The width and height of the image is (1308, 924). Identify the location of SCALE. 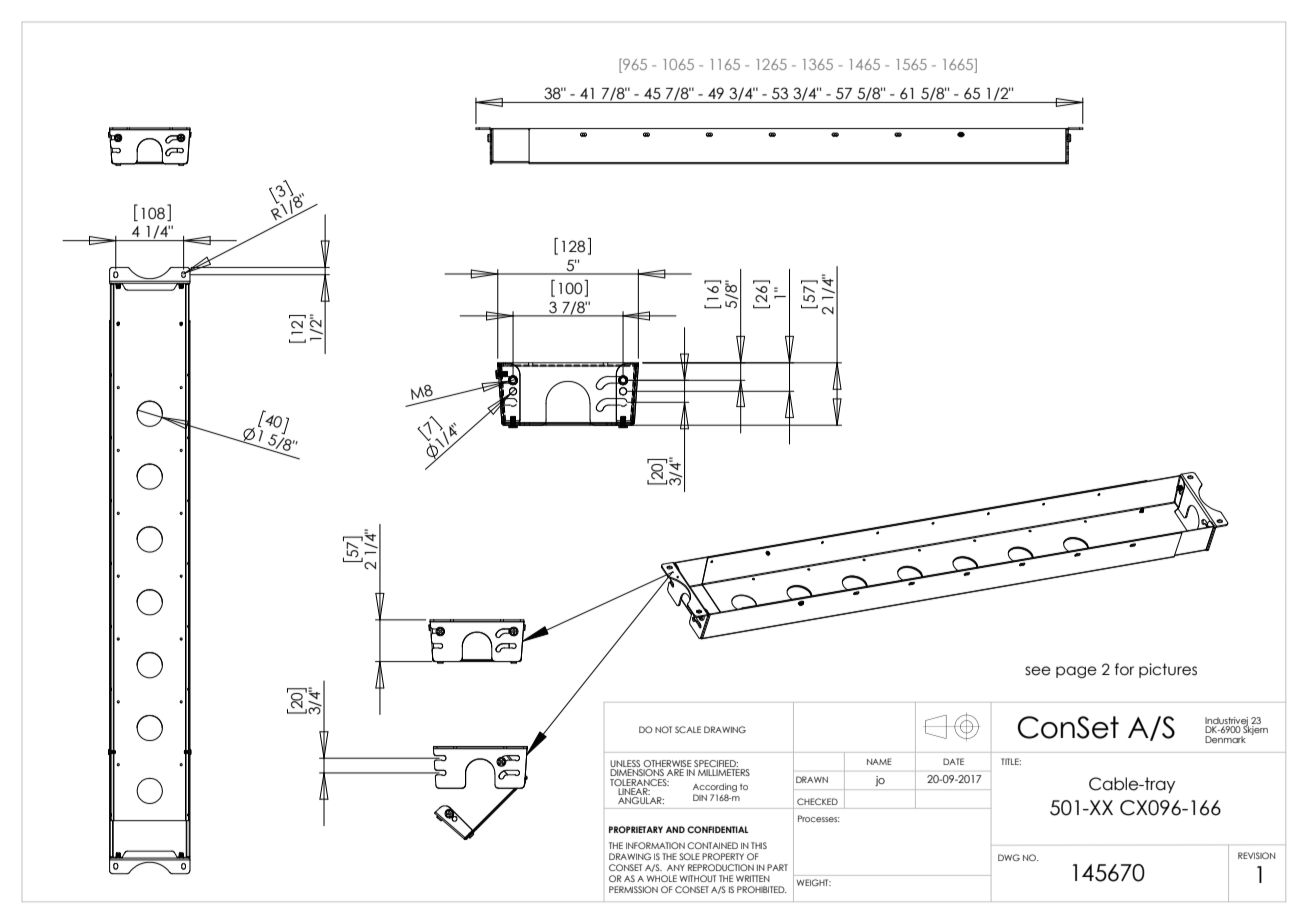
(688, 729).
